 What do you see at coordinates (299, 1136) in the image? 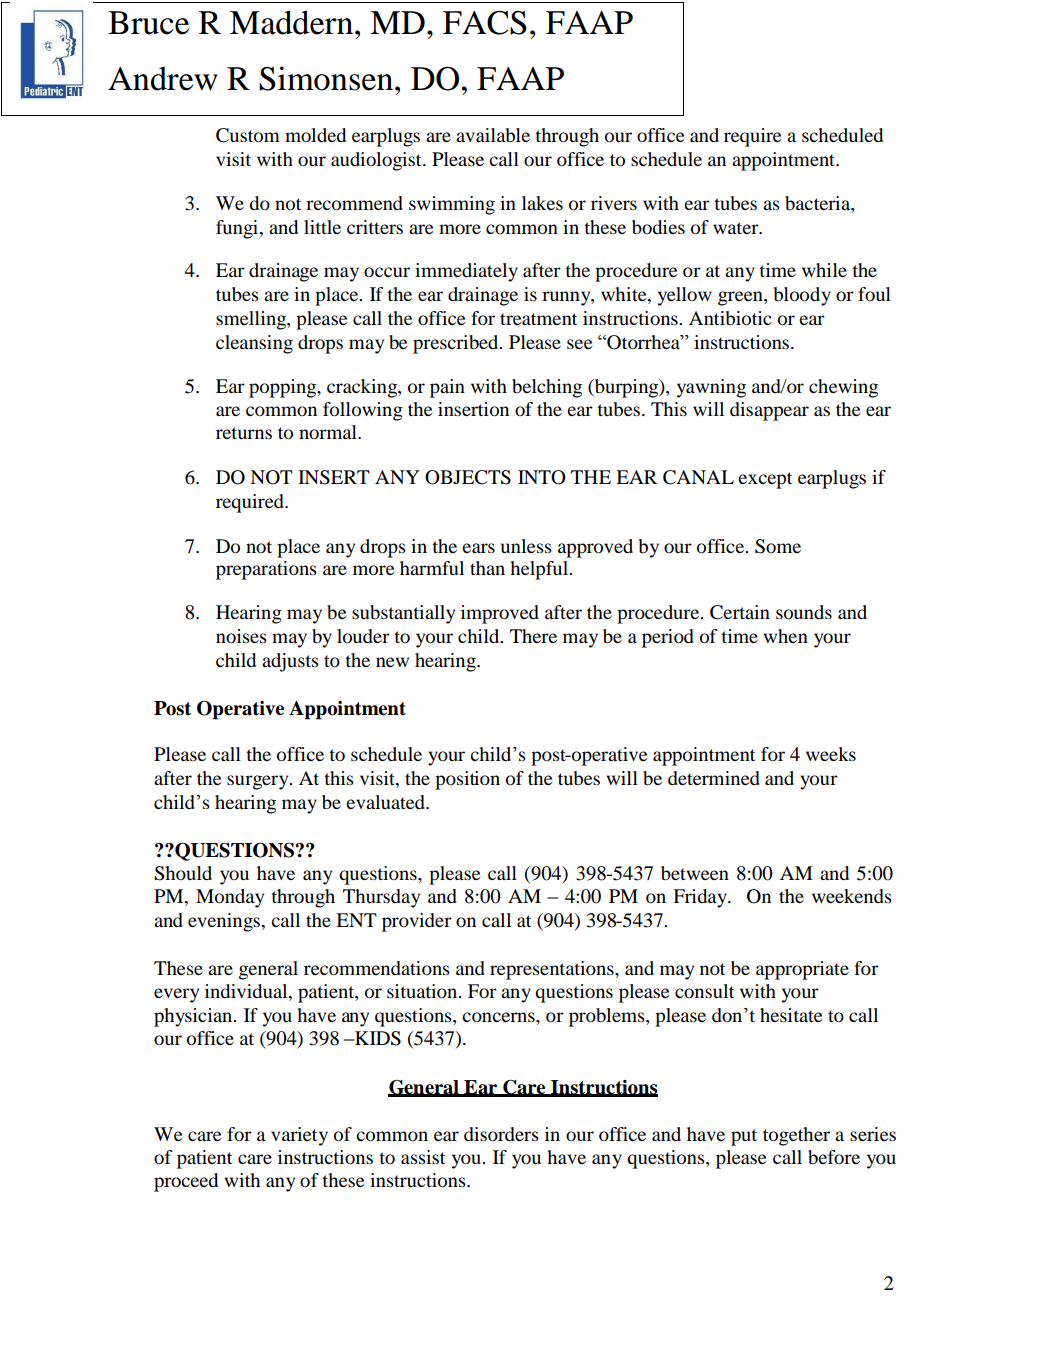
I see `variety` at bounding box center [299, 1136].
